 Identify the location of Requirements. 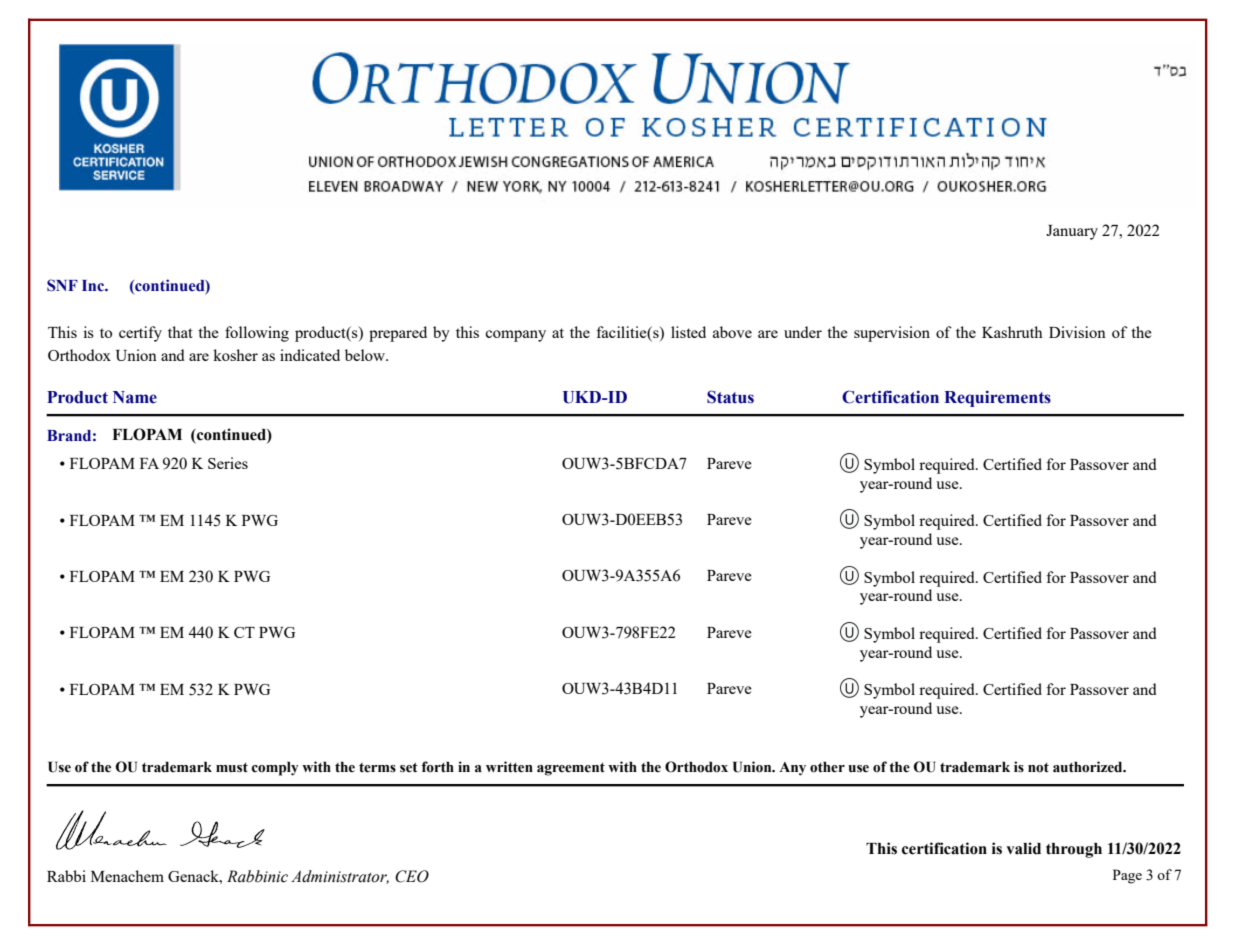
(997, 398).
